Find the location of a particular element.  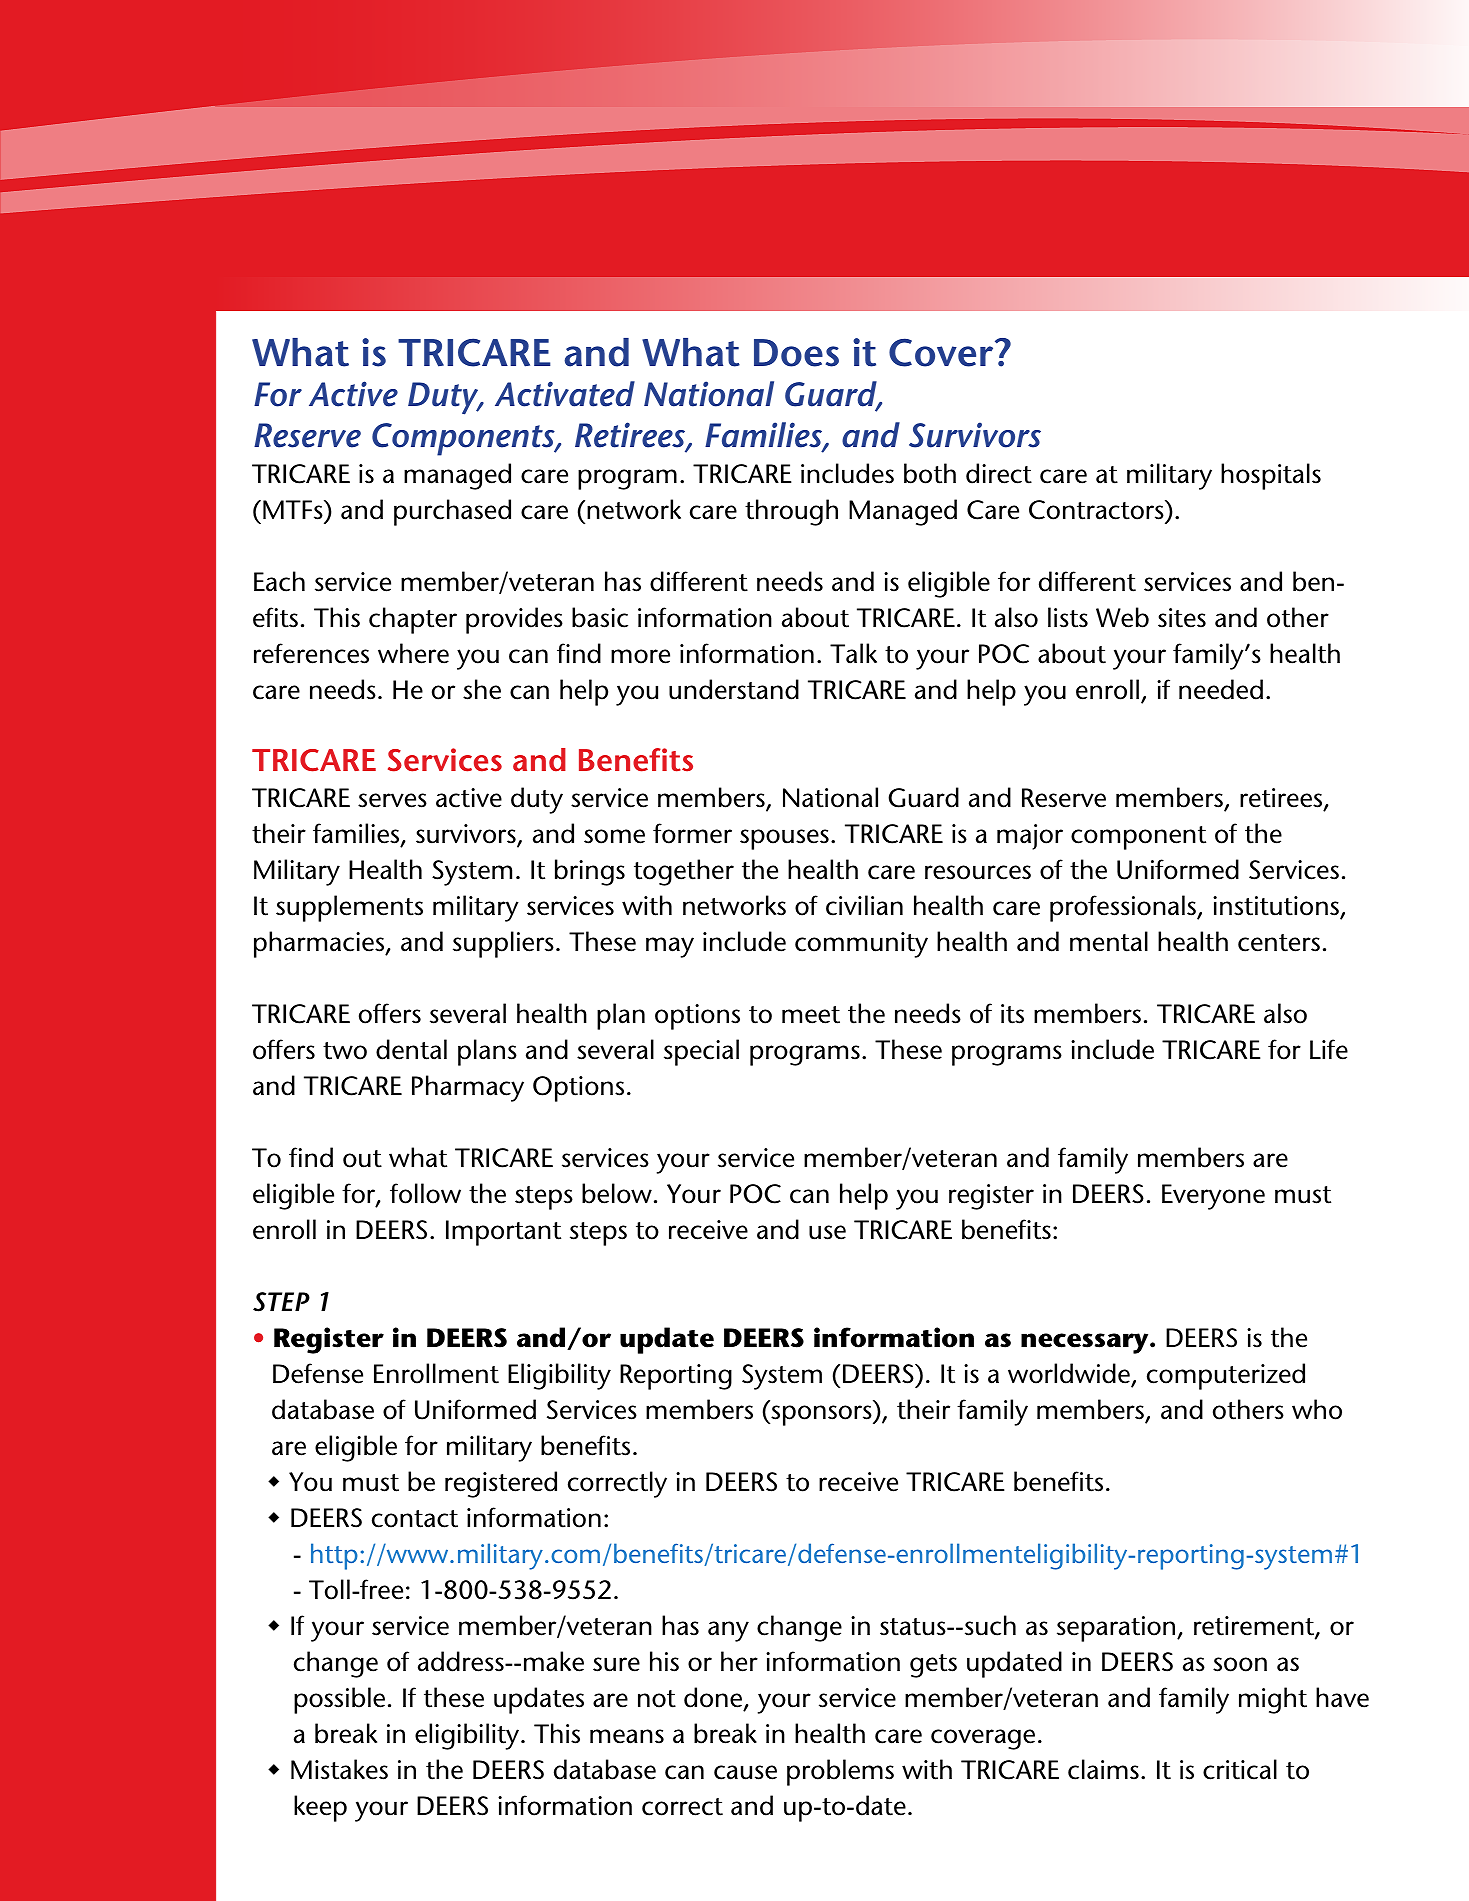

meet is located at coordinates (811, 1015).
